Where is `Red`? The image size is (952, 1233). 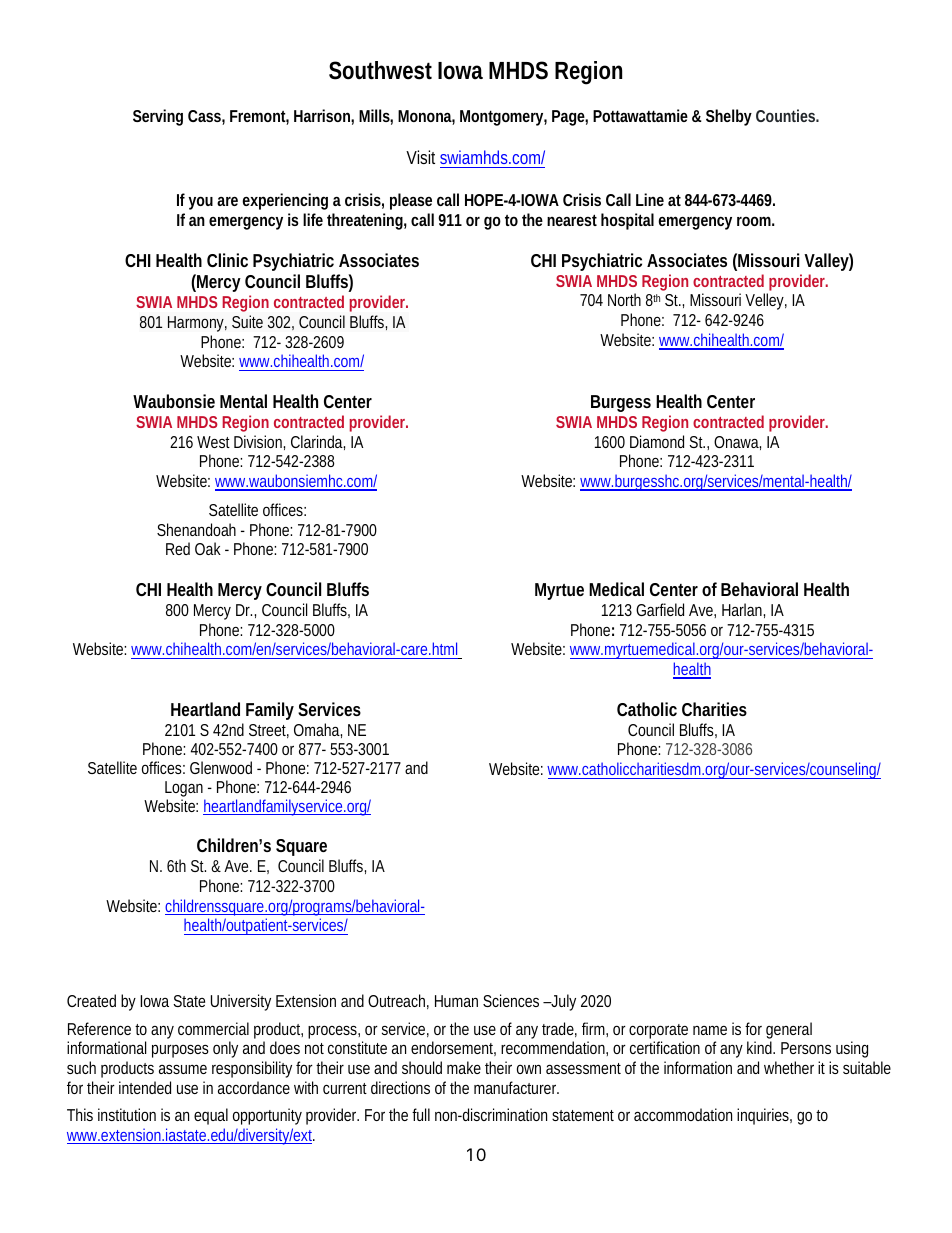
Red is located at coordinates (178, 548).
